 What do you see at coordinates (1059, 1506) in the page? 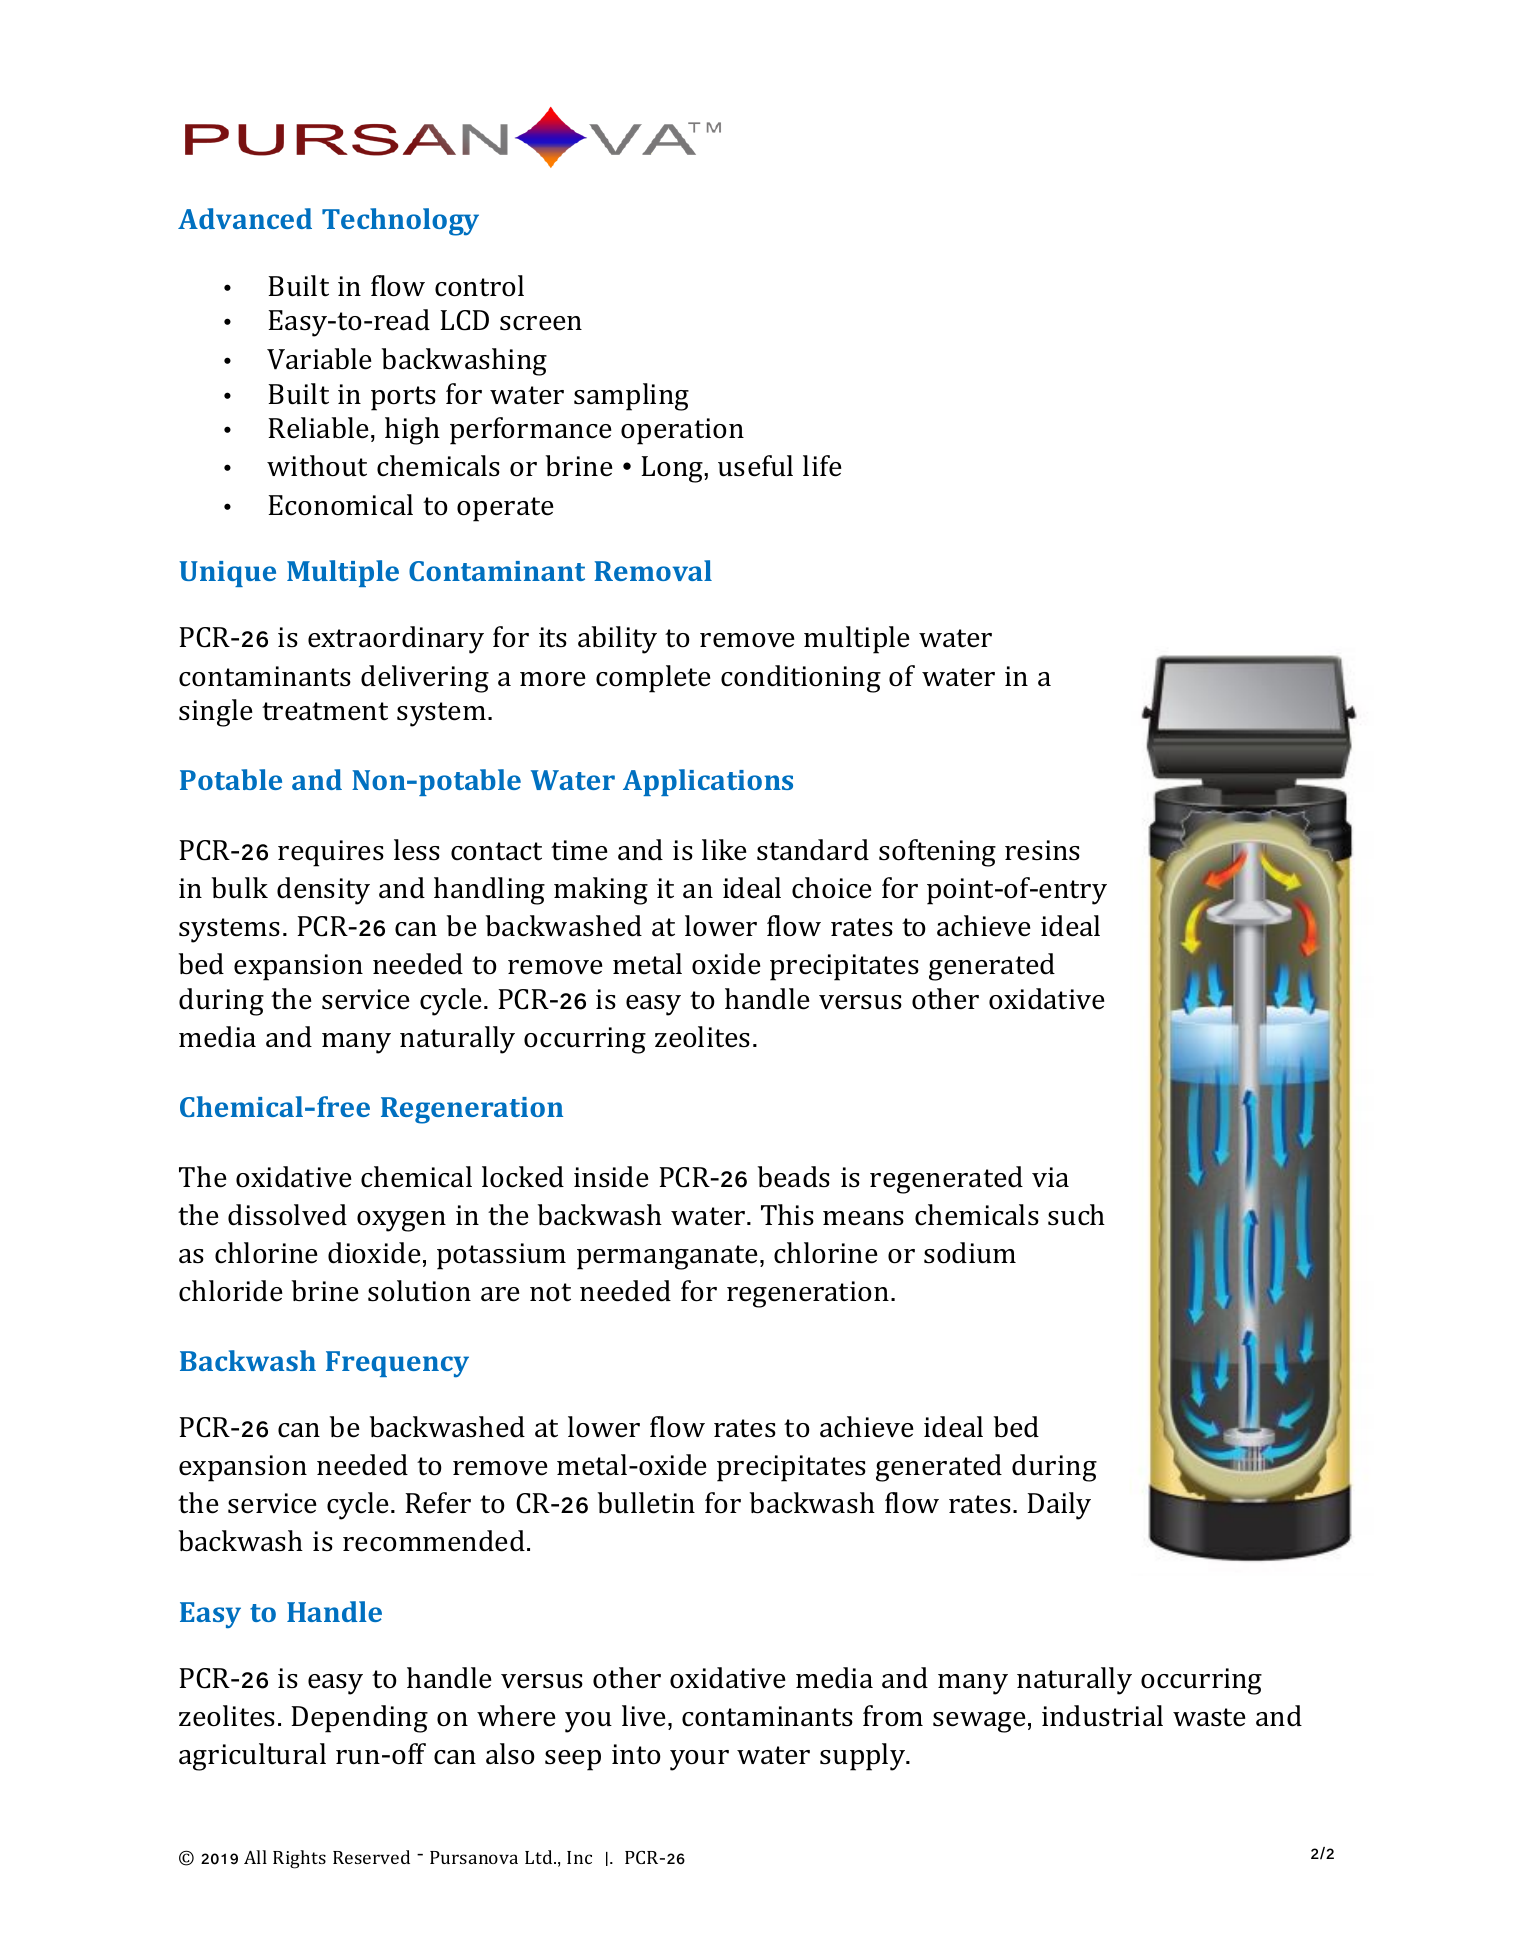
I see `Daily` at bounding box center [1059, 1506].
